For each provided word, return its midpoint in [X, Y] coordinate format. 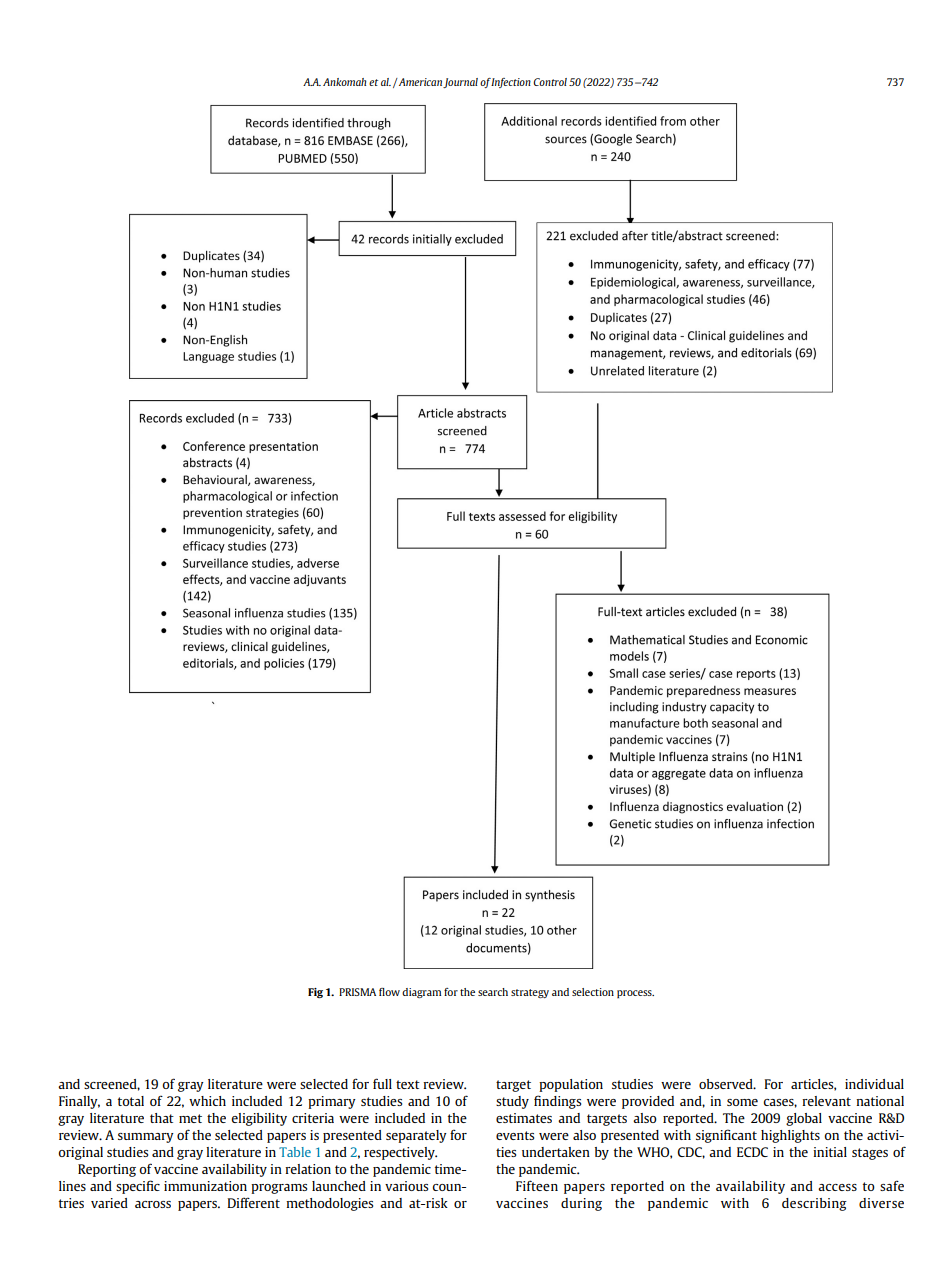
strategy [530, 993]
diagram [421, 993]
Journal [460, 83]
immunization [205, 1186]
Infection [511, 83]
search [493, 992]
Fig [315, 993]
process [635, 994]
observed [727, 1084]
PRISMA [357, 992]
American [420, 83]
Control [550, 82]
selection [593, 992]
